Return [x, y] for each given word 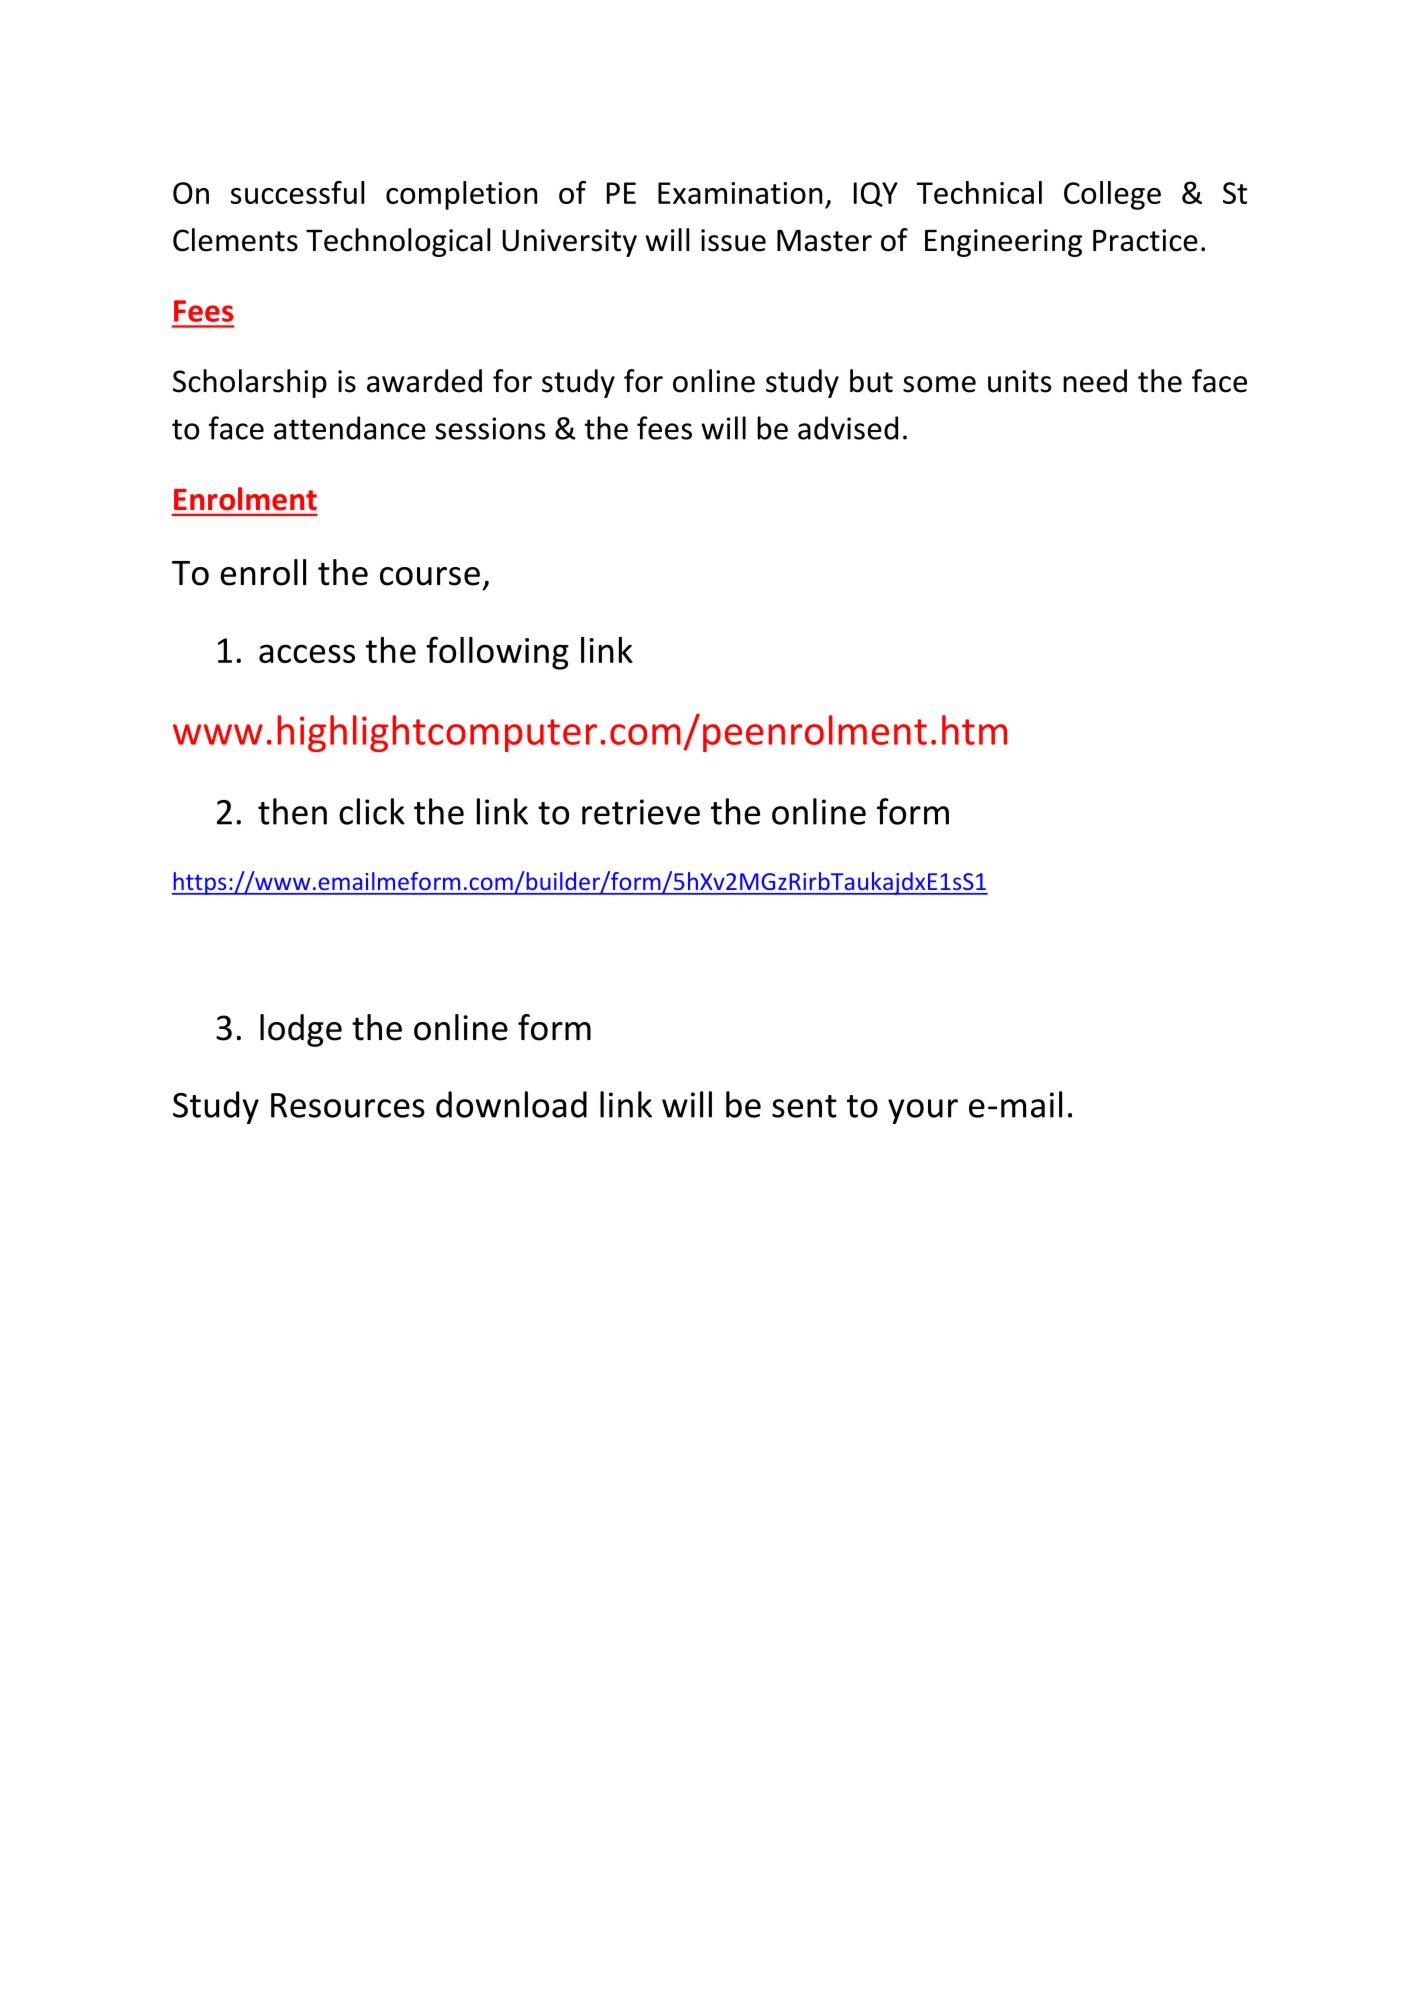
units [1020, 381]
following [497, 653]
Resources [348, 1105]
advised [848, 428]
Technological [398, 242]
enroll [263, 572]
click [372, 811]
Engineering [1003, 243]
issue [733, 240]
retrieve [641, 812]
